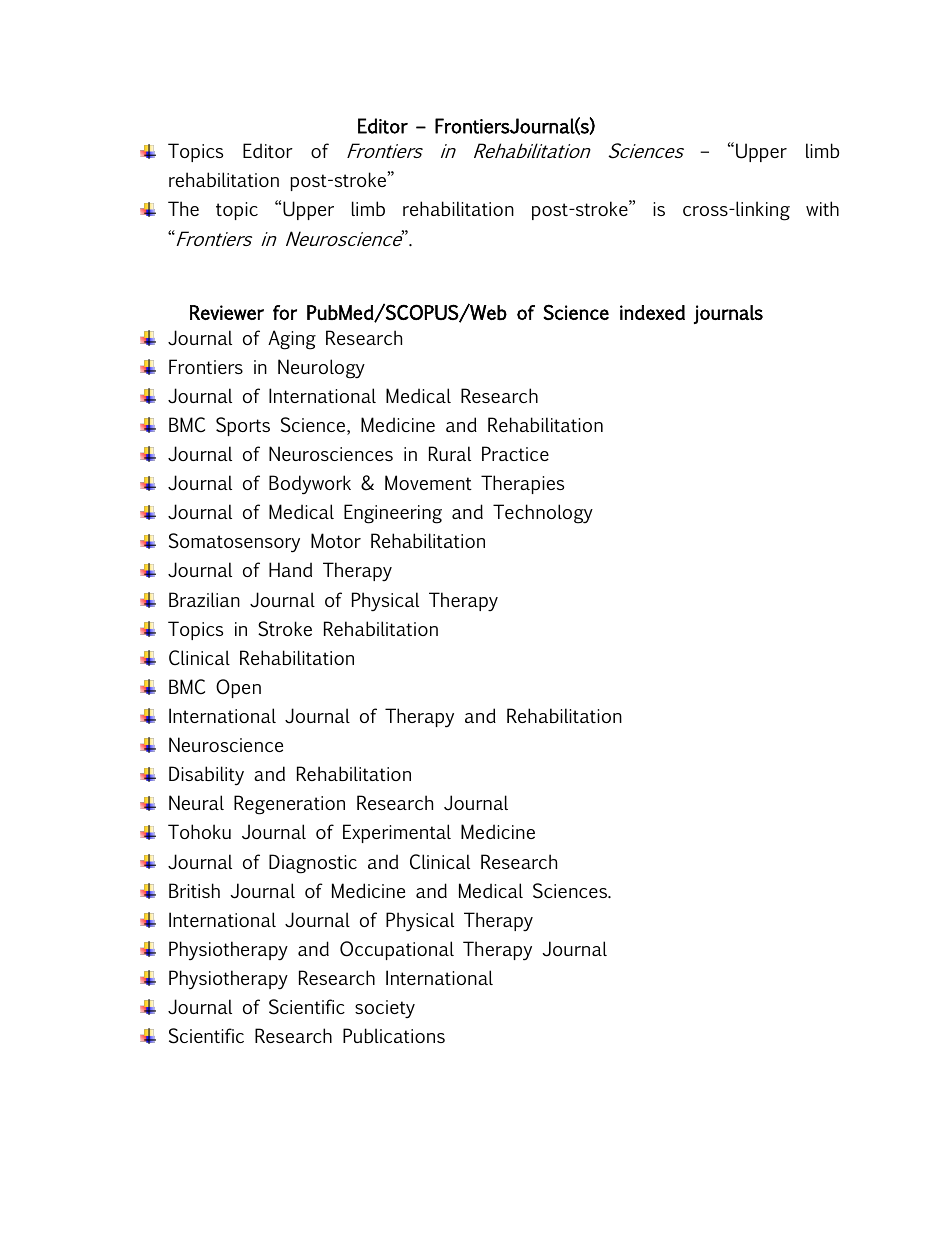 The width and height of the document is (952, 1233). Describe the element at coordinates (397, 950) in the document. I see `Occupational` at that location.
